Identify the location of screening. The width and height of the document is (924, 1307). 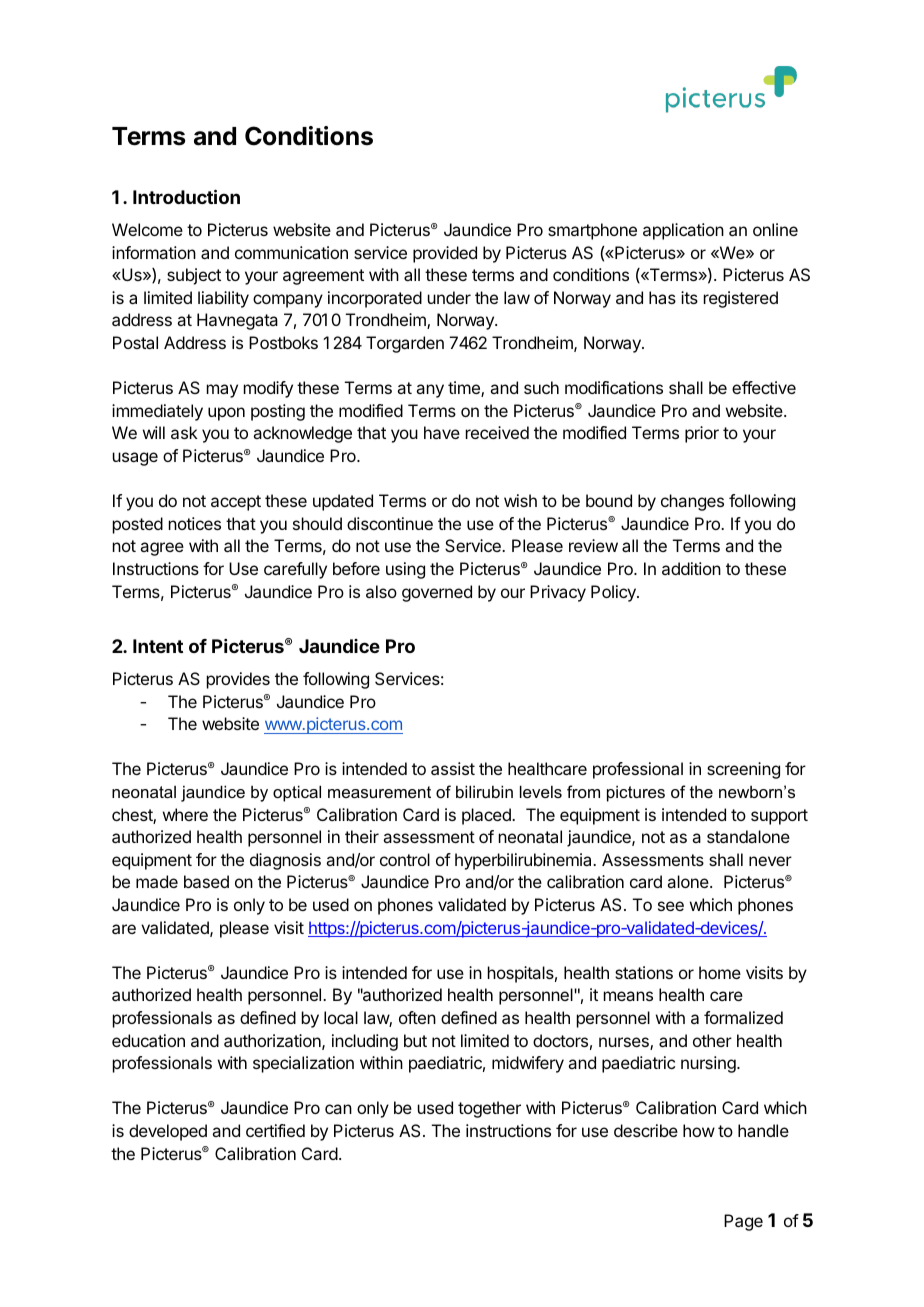
(743, 770).
